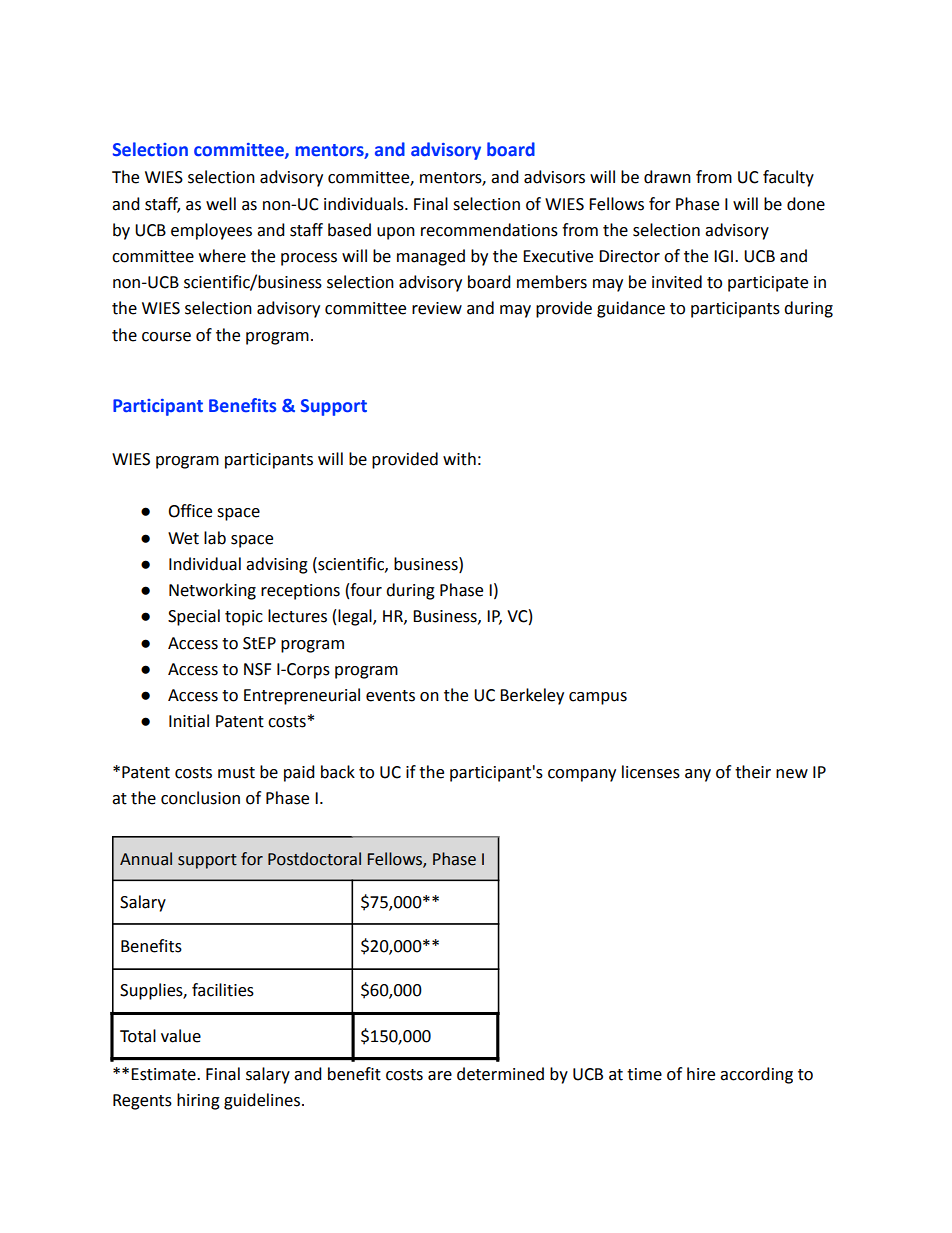 The height and width of the screenshot is (1233, 952). I want to click on drawn, so click(667, 177).
